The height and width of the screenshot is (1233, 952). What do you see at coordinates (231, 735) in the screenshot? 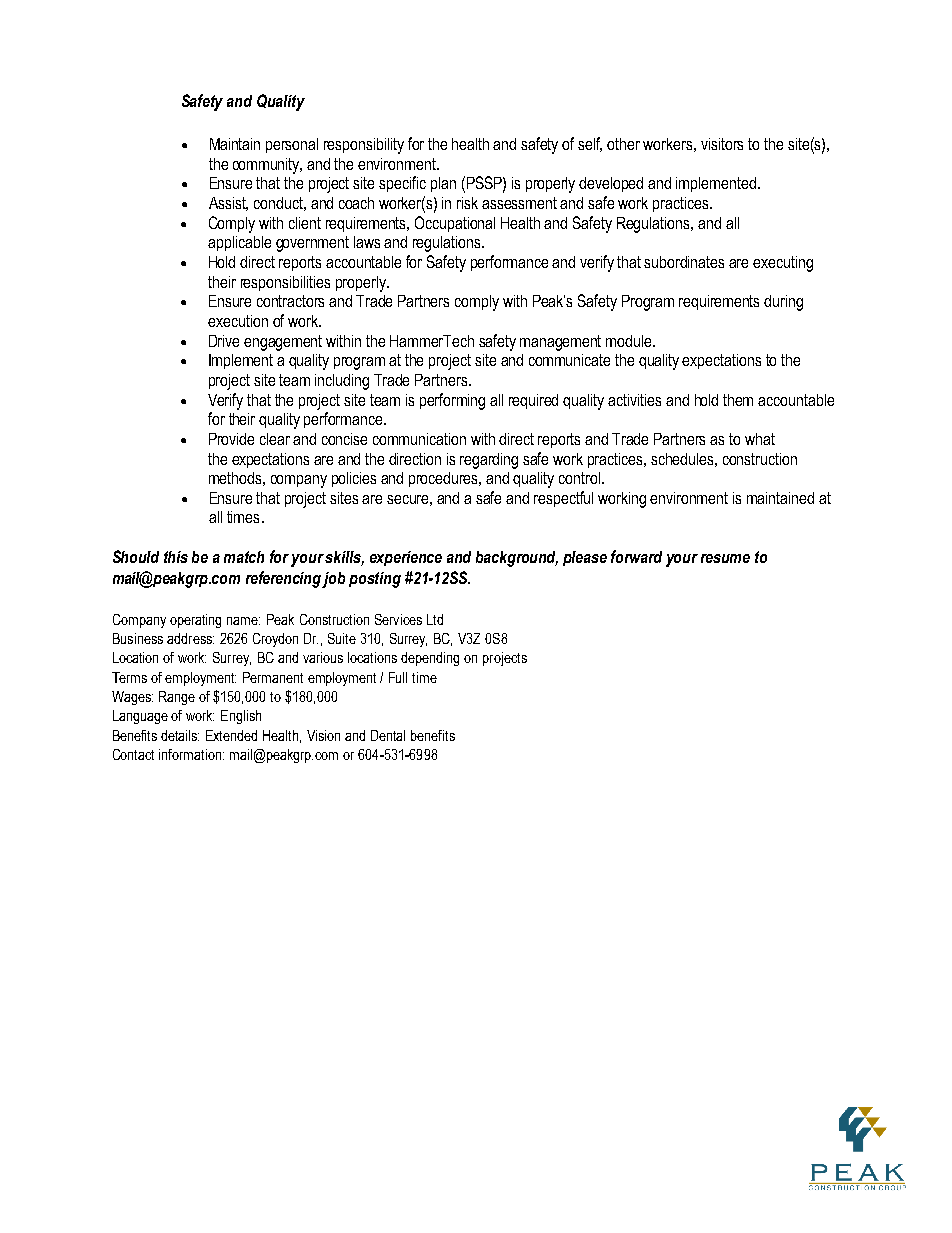
I see `Extended` at bounding box center [231, 735].
